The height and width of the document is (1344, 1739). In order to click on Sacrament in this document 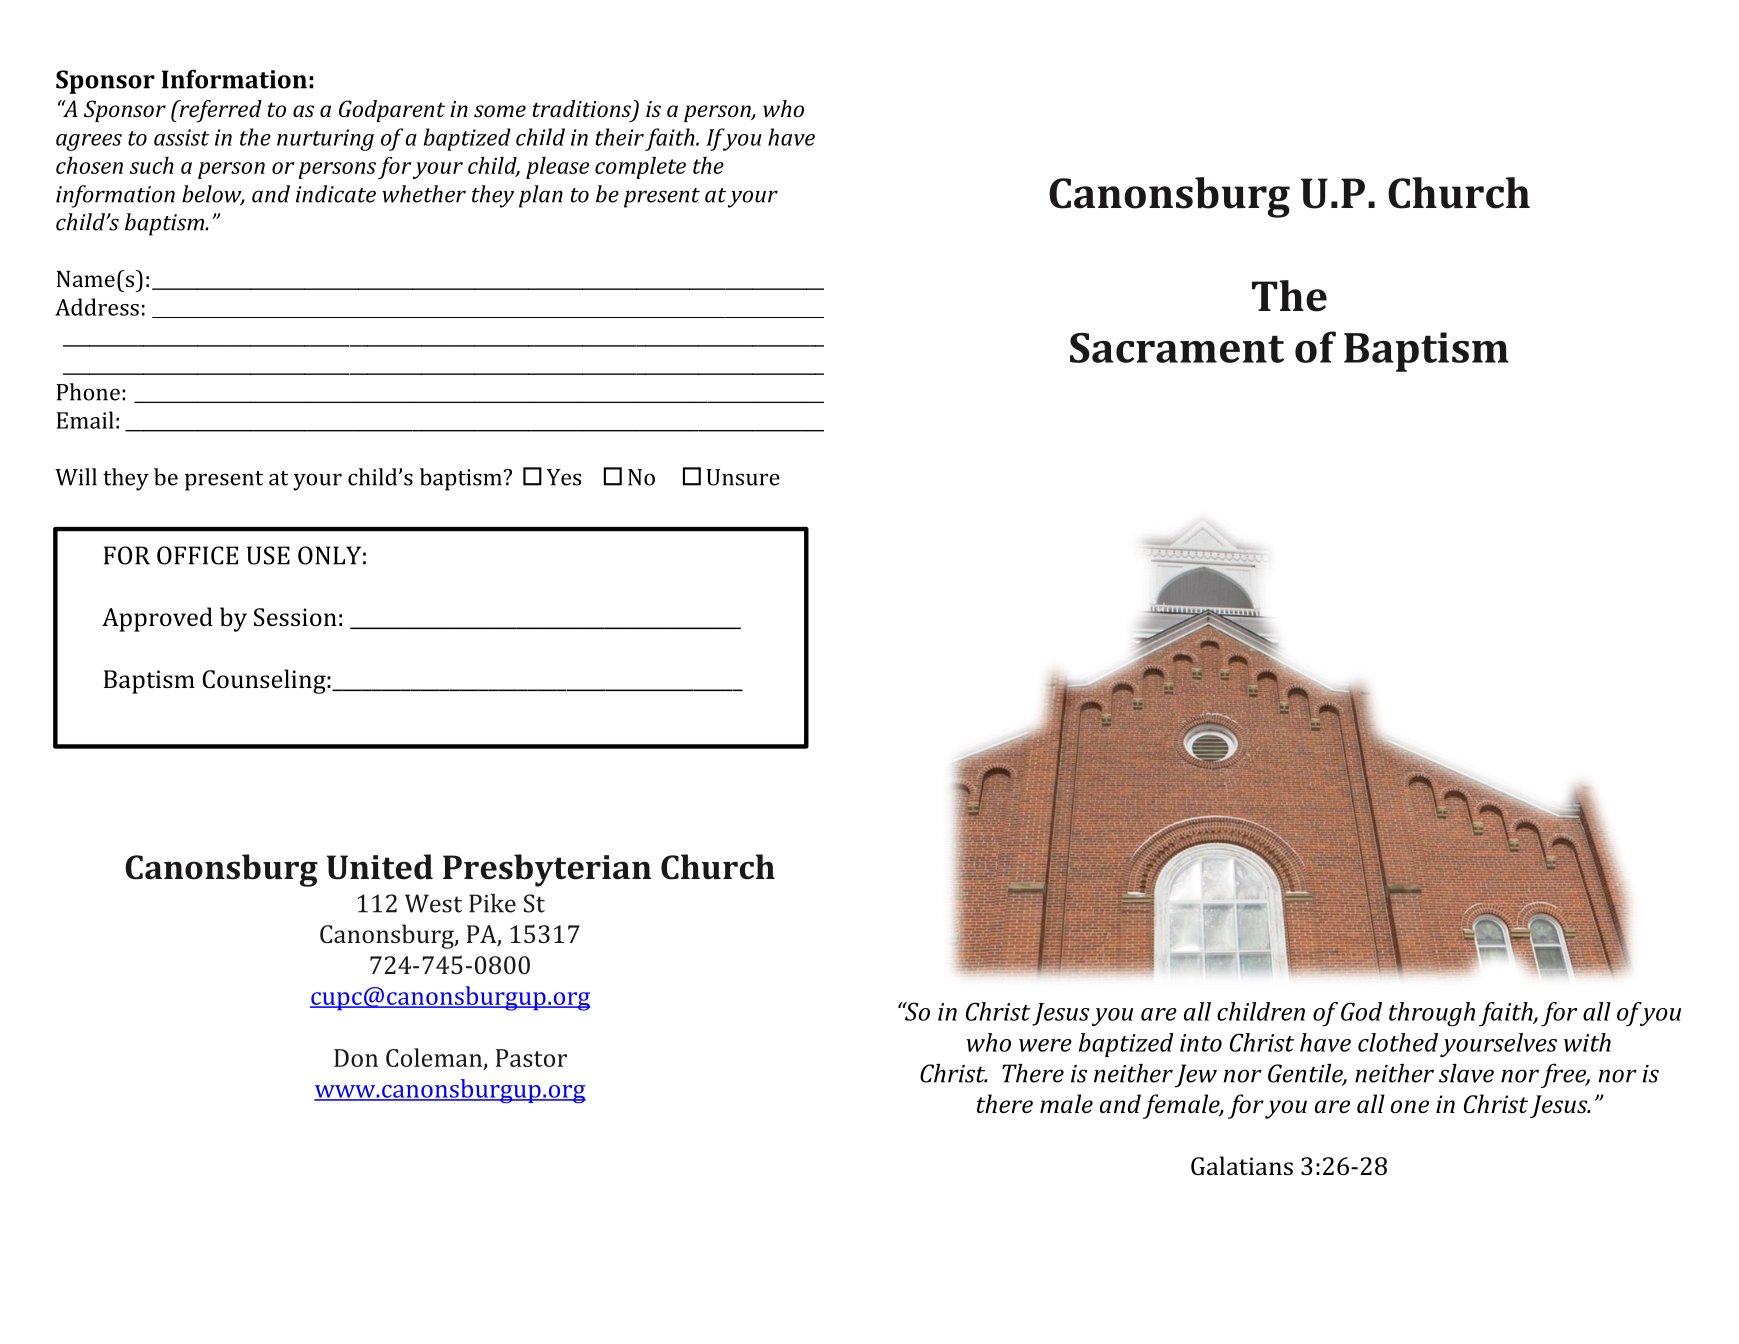, I will do `click(1177, 348)`.
